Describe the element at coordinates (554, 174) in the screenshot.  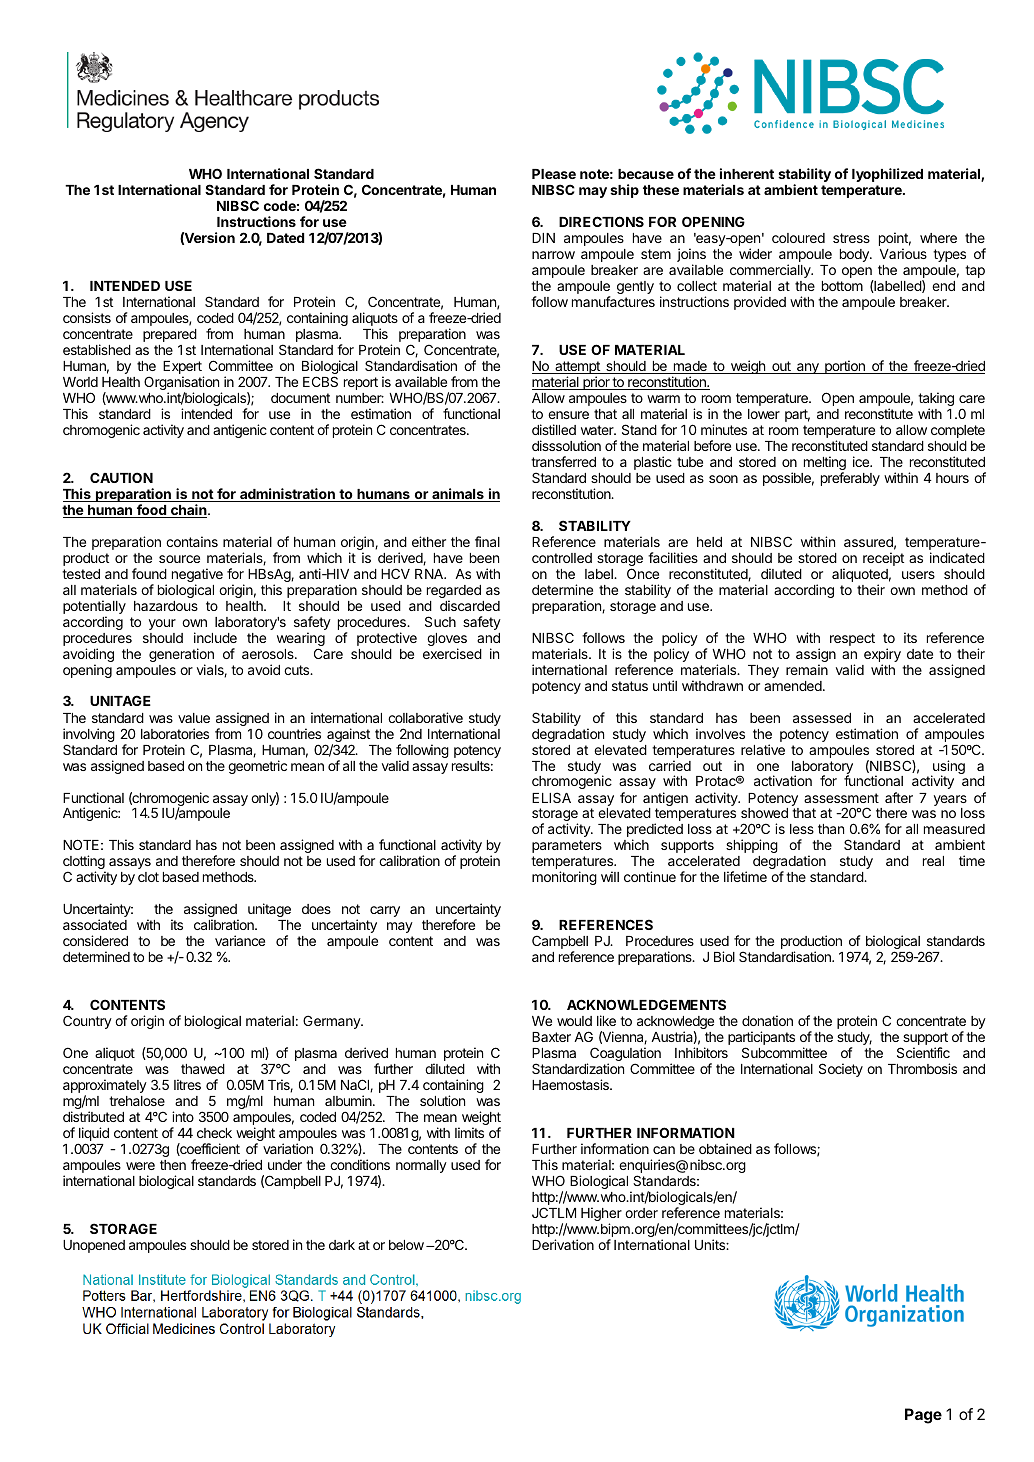
I see `Please` at that location.
